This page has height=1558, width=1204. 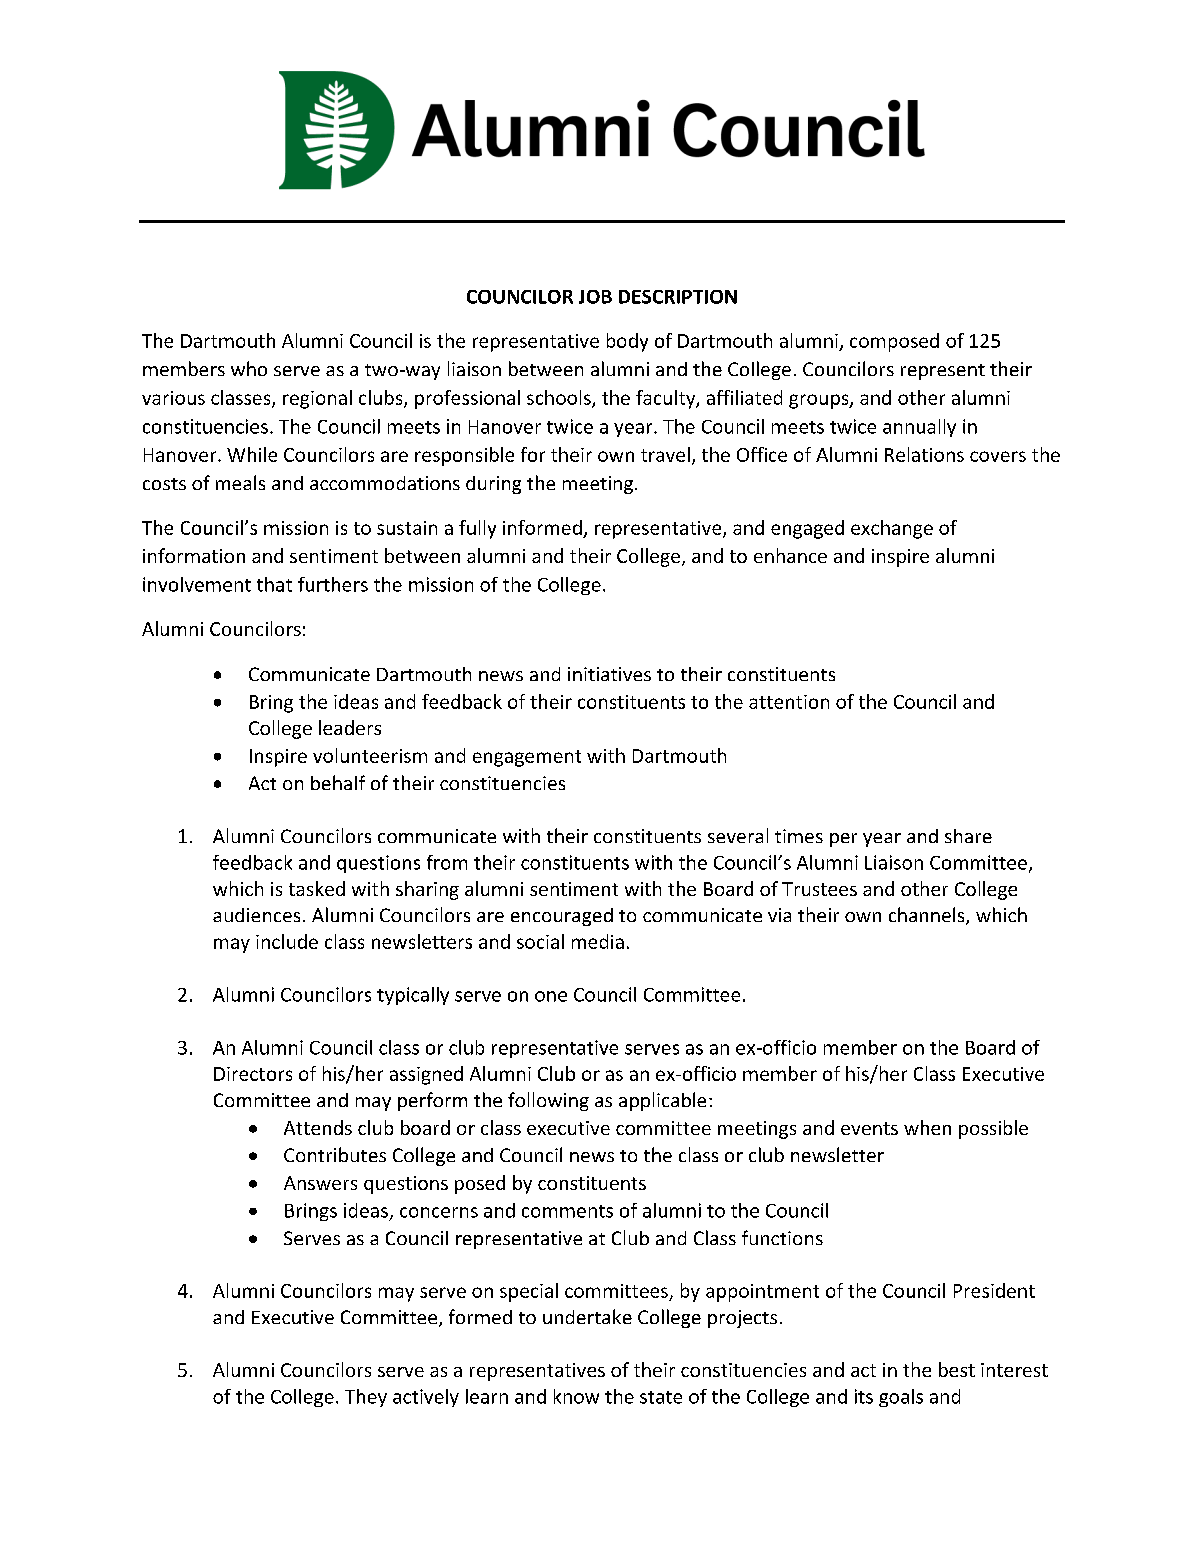 I want to click on who, so click(x=249, y=368).
